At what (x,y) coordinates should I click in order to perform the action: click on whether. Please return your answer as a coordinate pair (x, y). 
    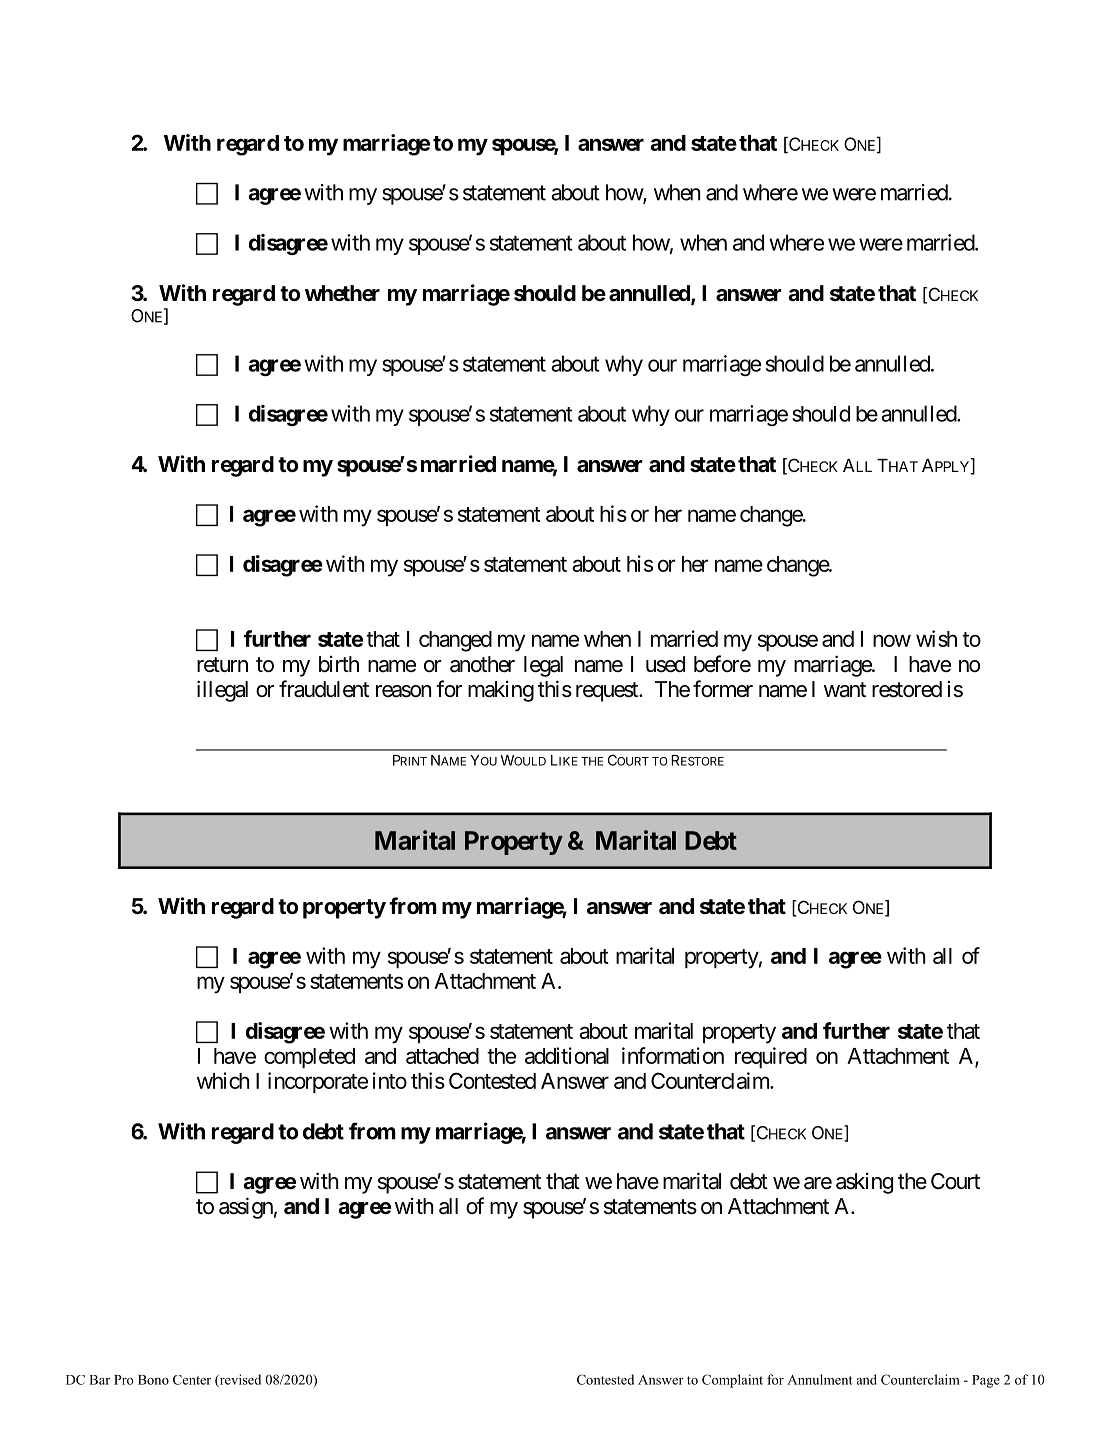
    Looking at the image, I should click on (342, 293).
